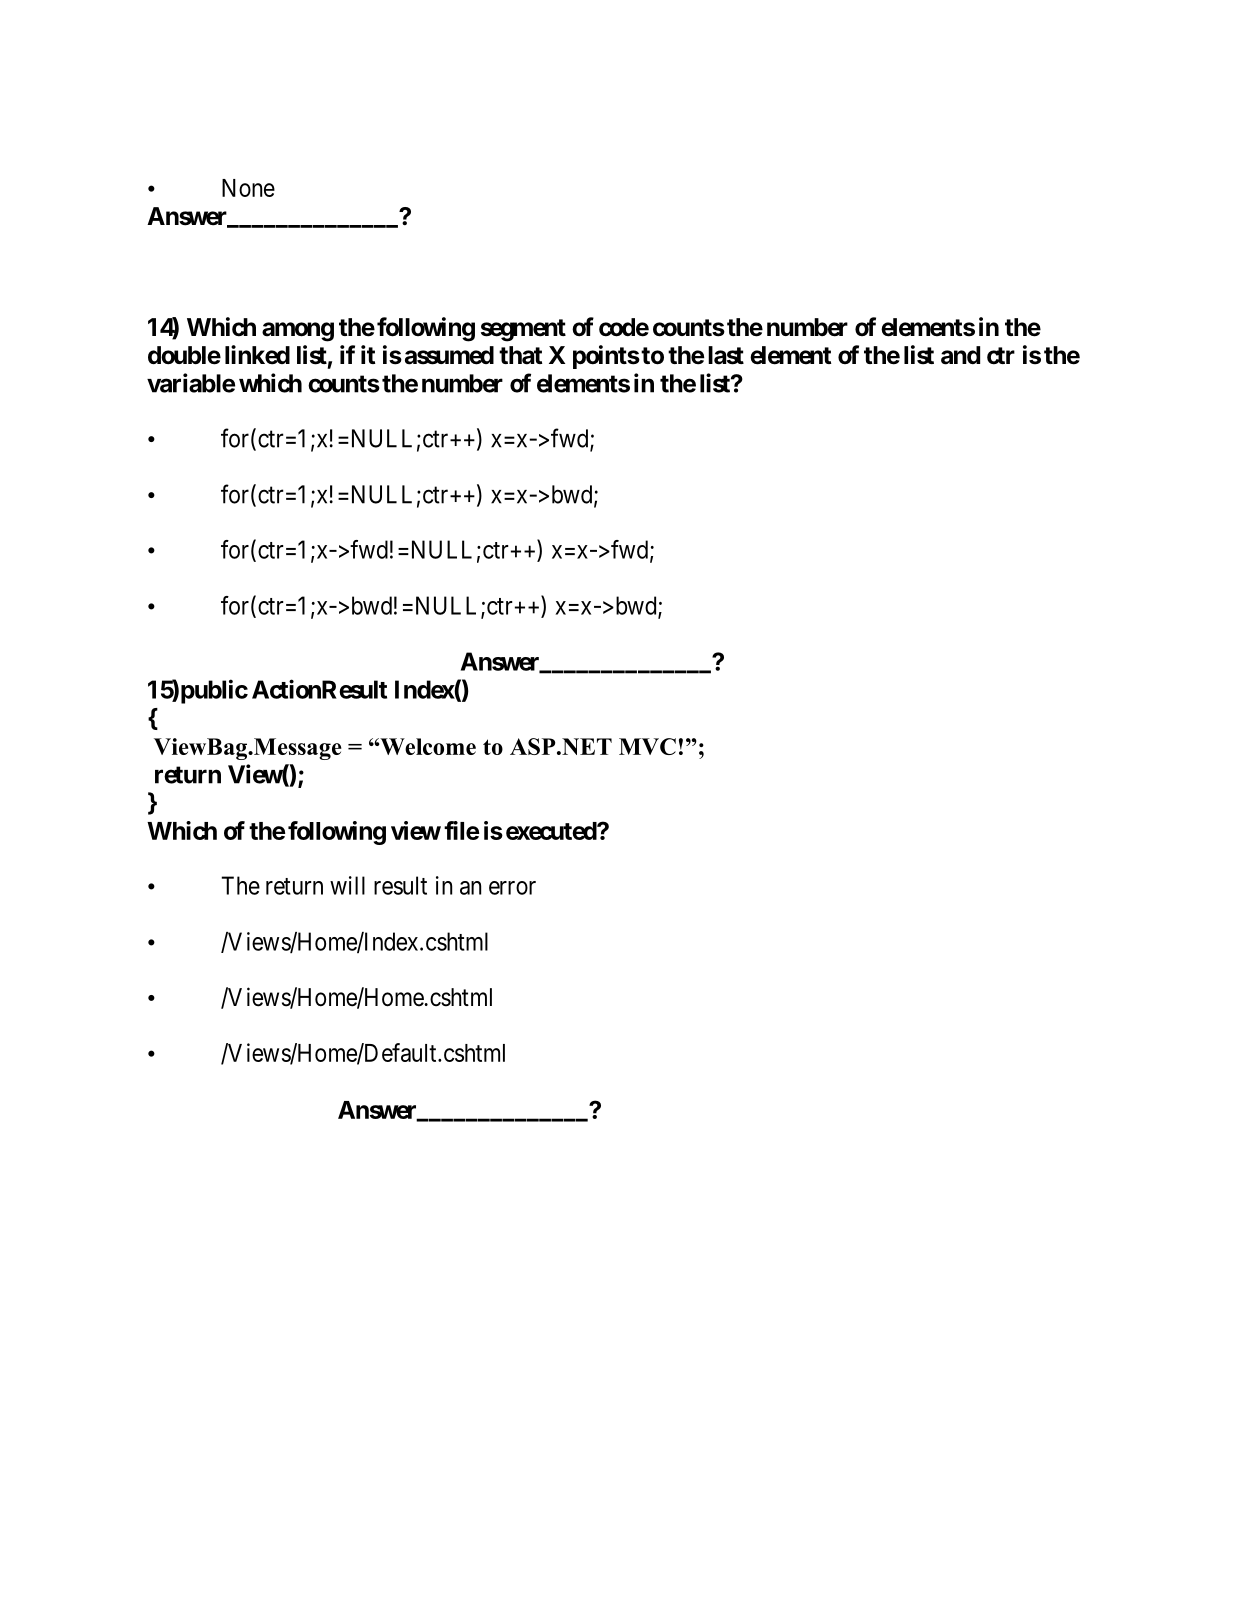 Image resolution: width=1250 pixels, height=1618 pixels. What do you see at coordinates (552, 831) in the image?
I see `executed` at bounding box center [552, 831].
